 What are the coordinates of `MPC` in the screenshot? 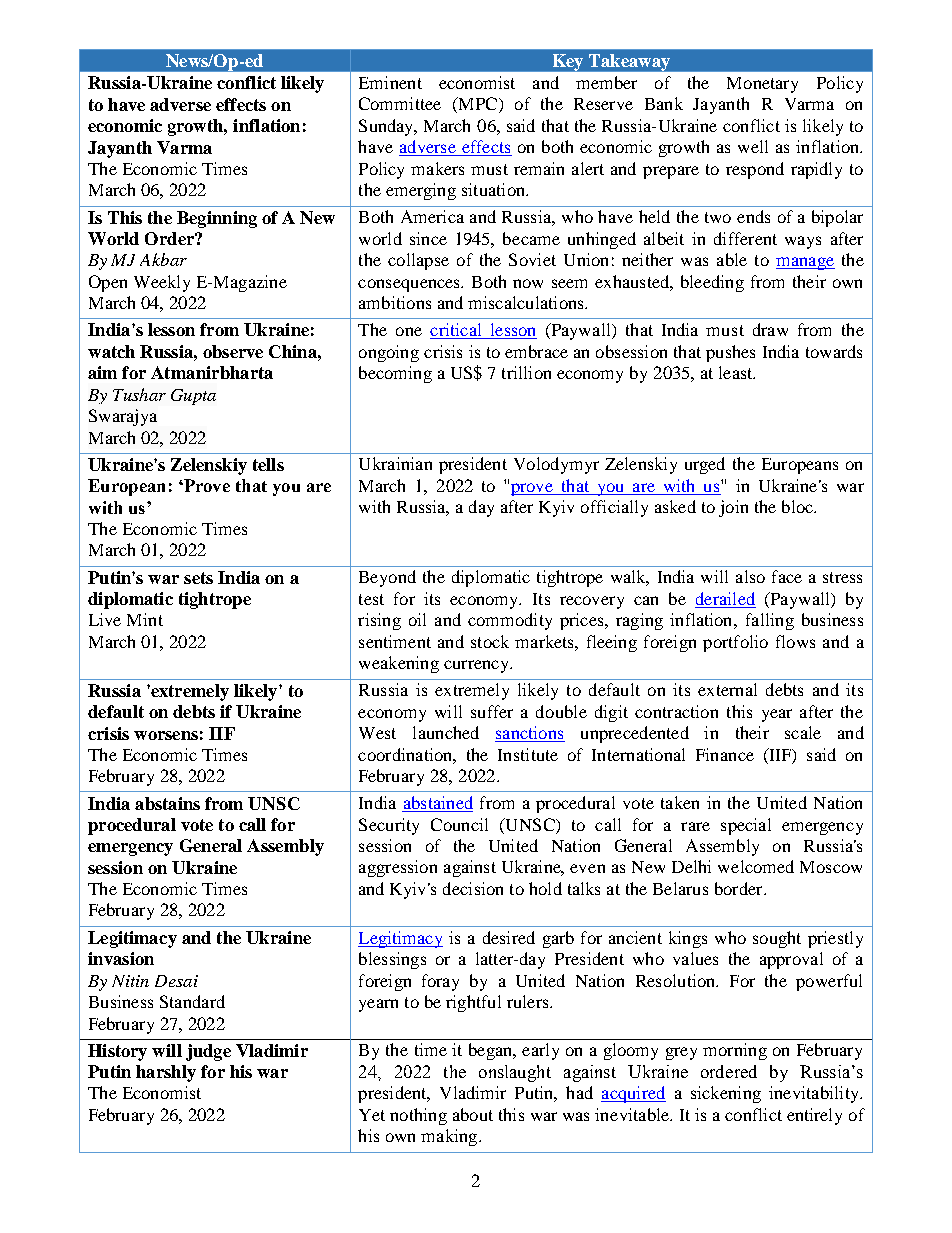 It's located at (476, 105).
